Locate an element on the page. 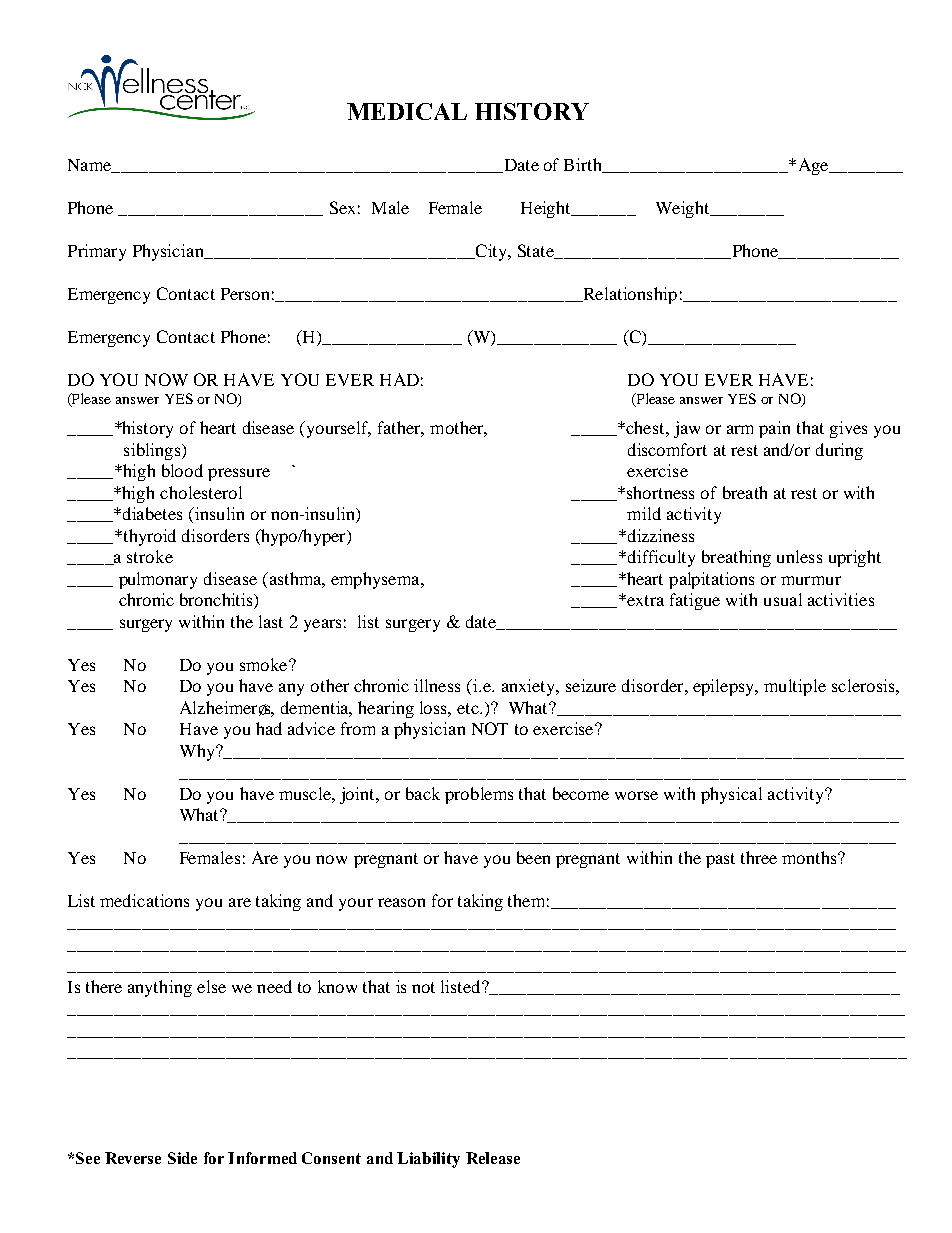 The width and height of the document is (952, 1233). siblings is located at coordinates (153, 451).
